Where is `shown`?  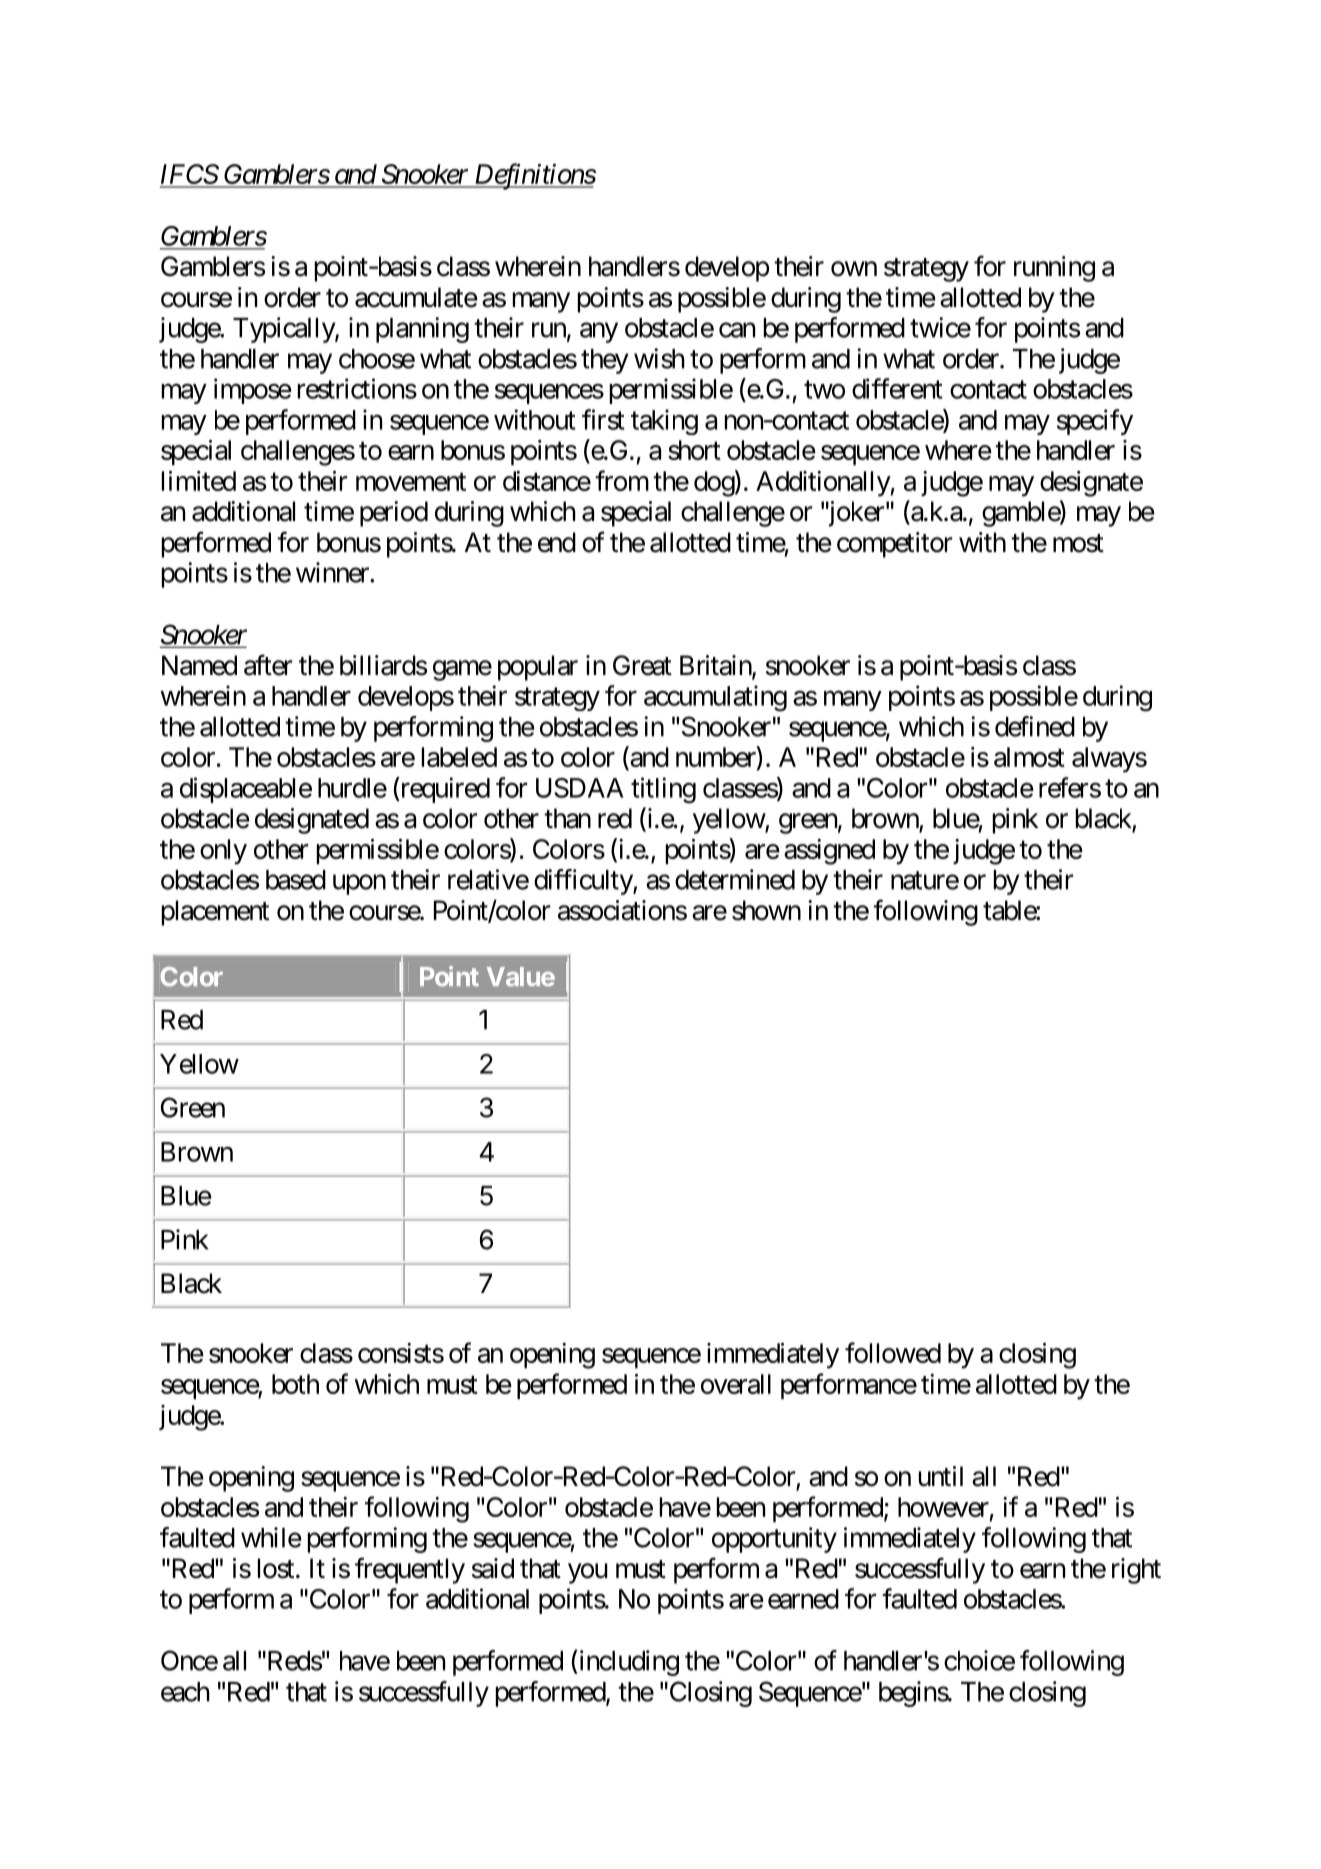
shown is located at coordinates (766, 910).
